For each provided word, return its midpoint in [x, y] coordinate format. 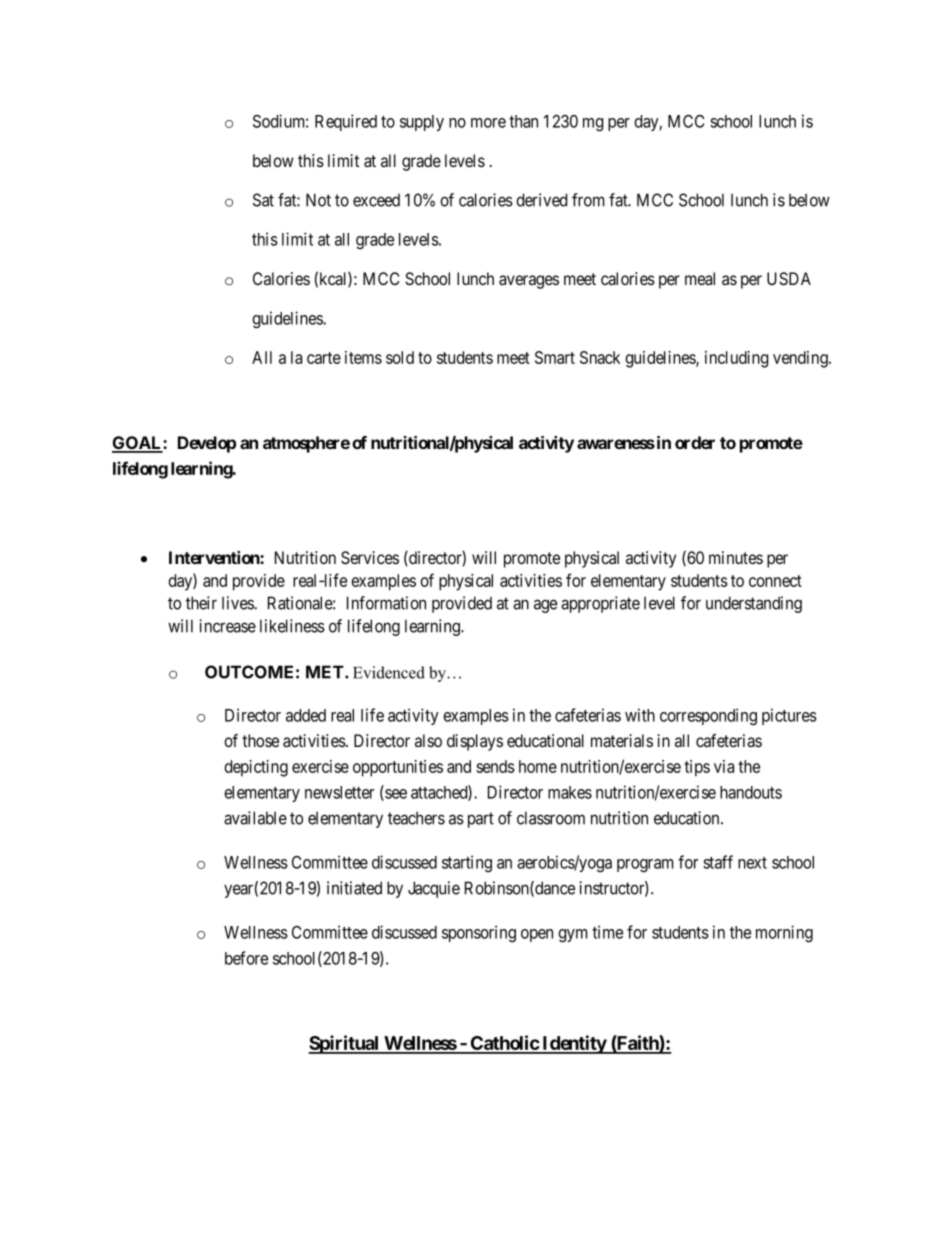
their [201, 603]
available [255, 818]
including [736, 359]
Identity [574, 1044]
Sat [263, 200]
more [488, 123]
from [588, 200]
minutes [736, 557]
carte [324, 358]
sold [400, 357]
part [481, 820]
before [246, 958]
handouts [751, 792]
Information [386, 603]
